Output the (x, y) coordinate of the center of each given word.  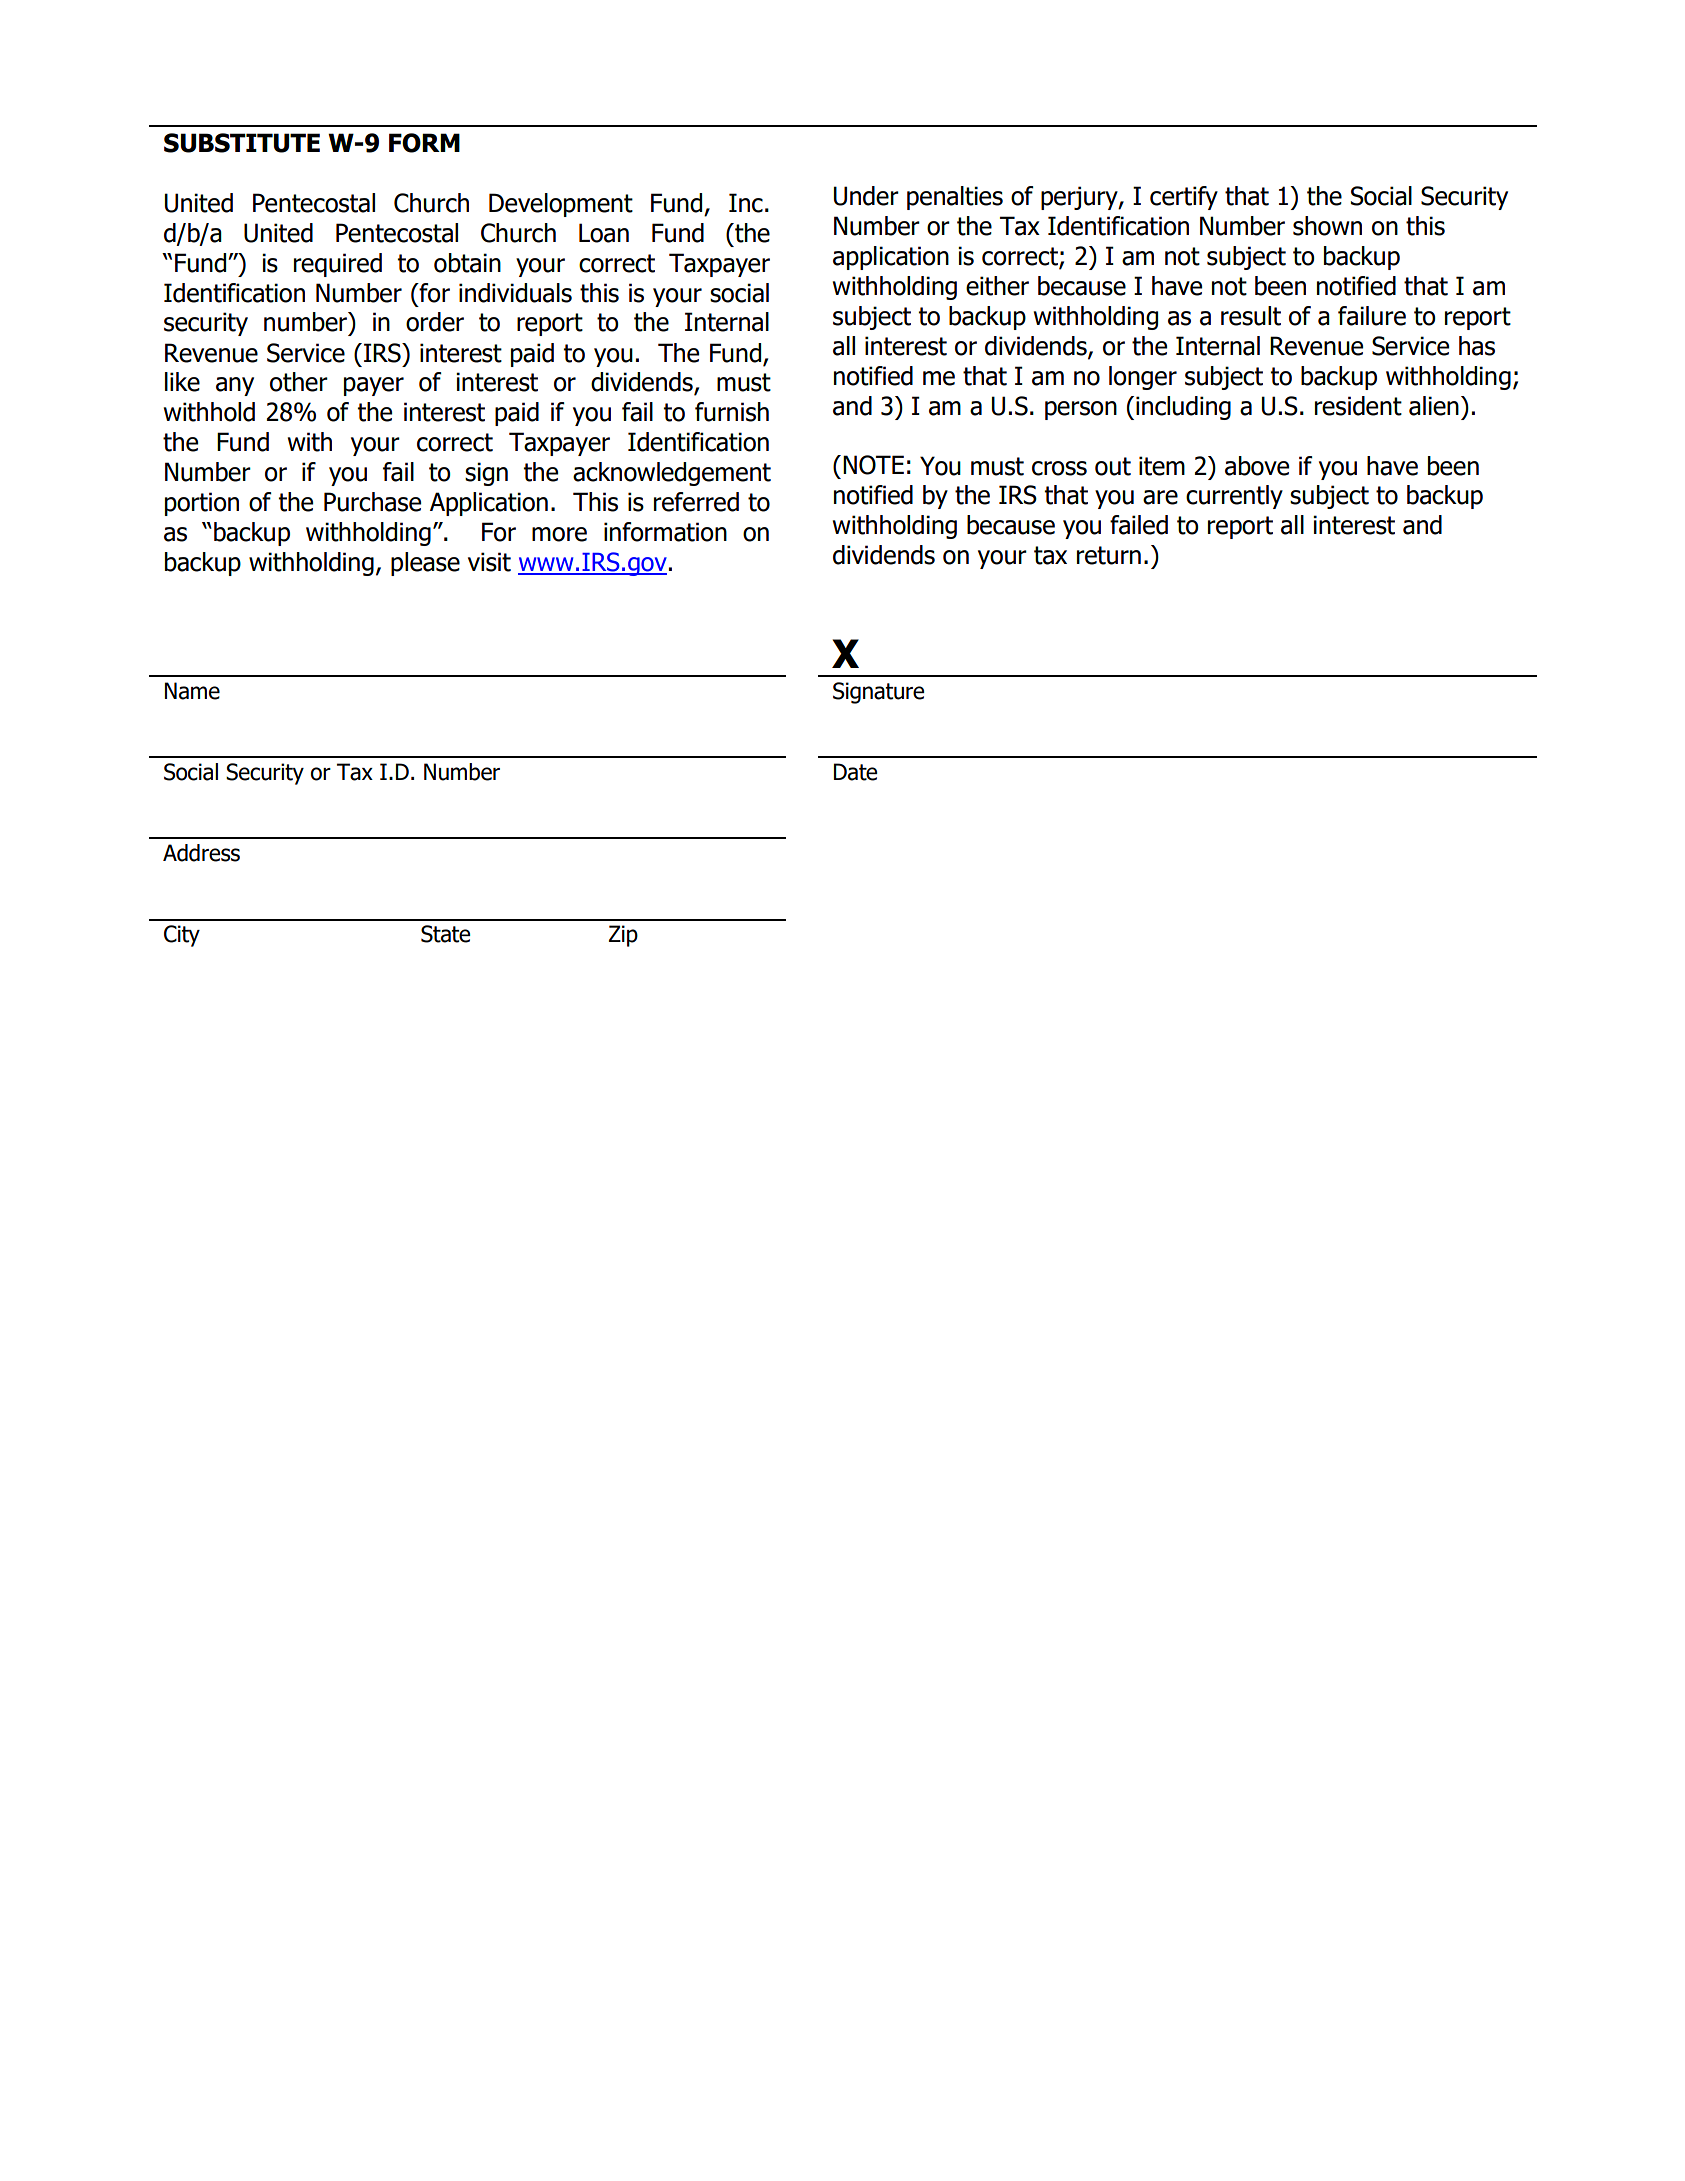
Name (192, 691)
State (445, 934)
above (1257, 466)
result (1251, 316)
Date (855, 772)
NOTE (873, 465)
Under (866, 196)
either (997, 286)
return (1109, 555)
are (1160, 497)
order (435, 322)
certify (1184, 198)
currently (1234, 497)
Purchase (372, 502)
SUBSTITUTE (242, 143)
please (425, 564)
